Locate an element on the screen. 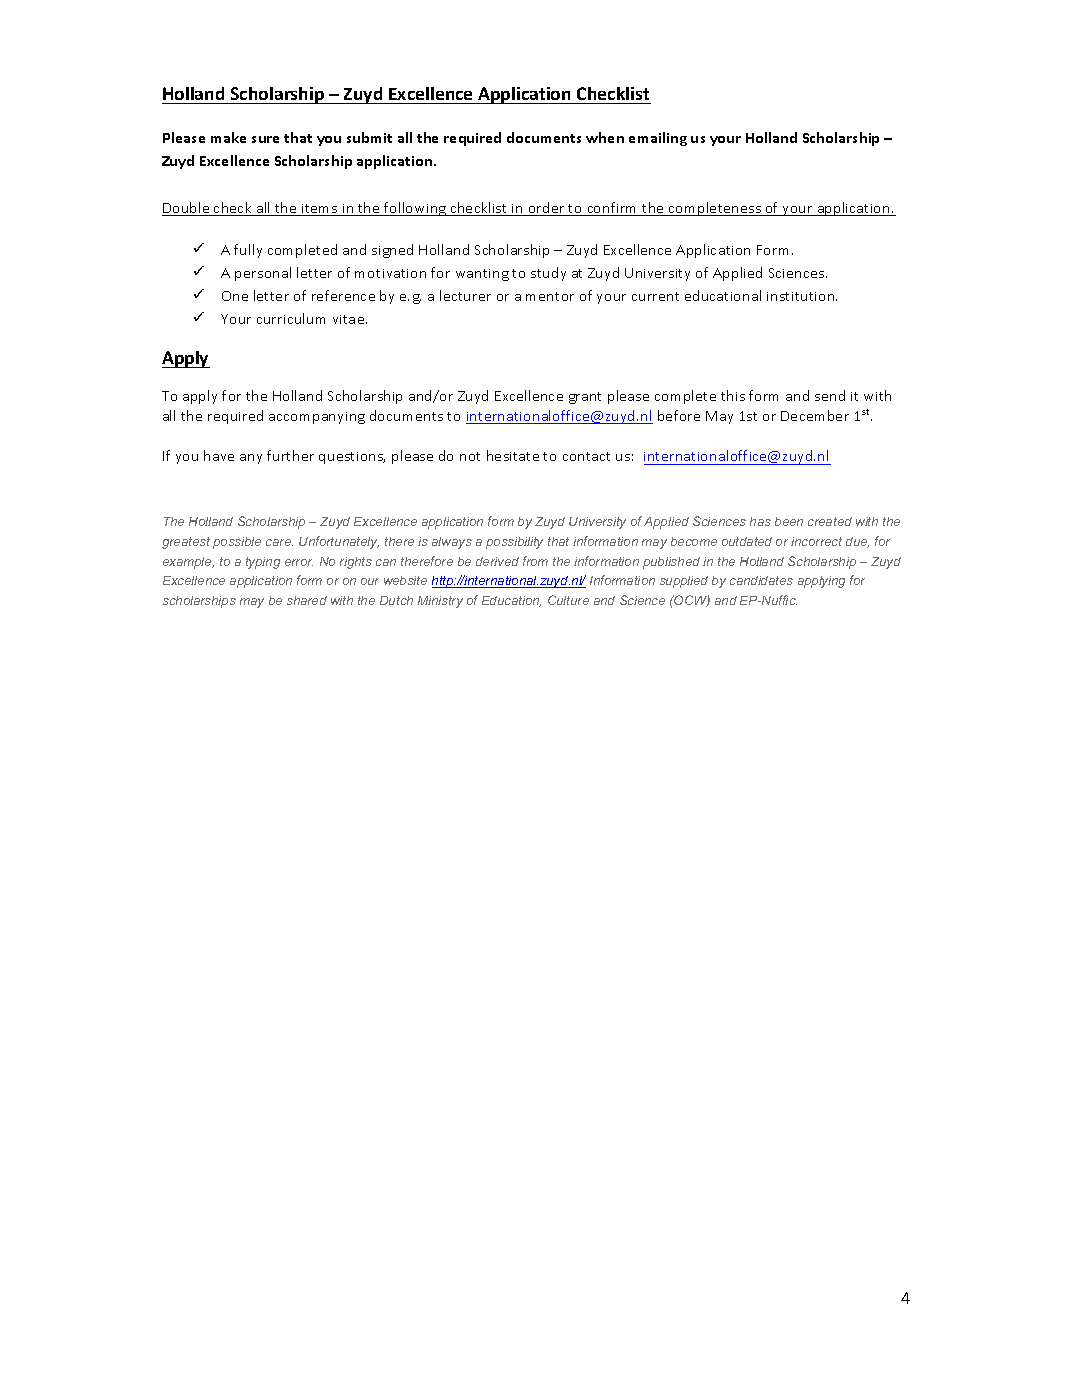  shared is located at coordinates (307, 600).
